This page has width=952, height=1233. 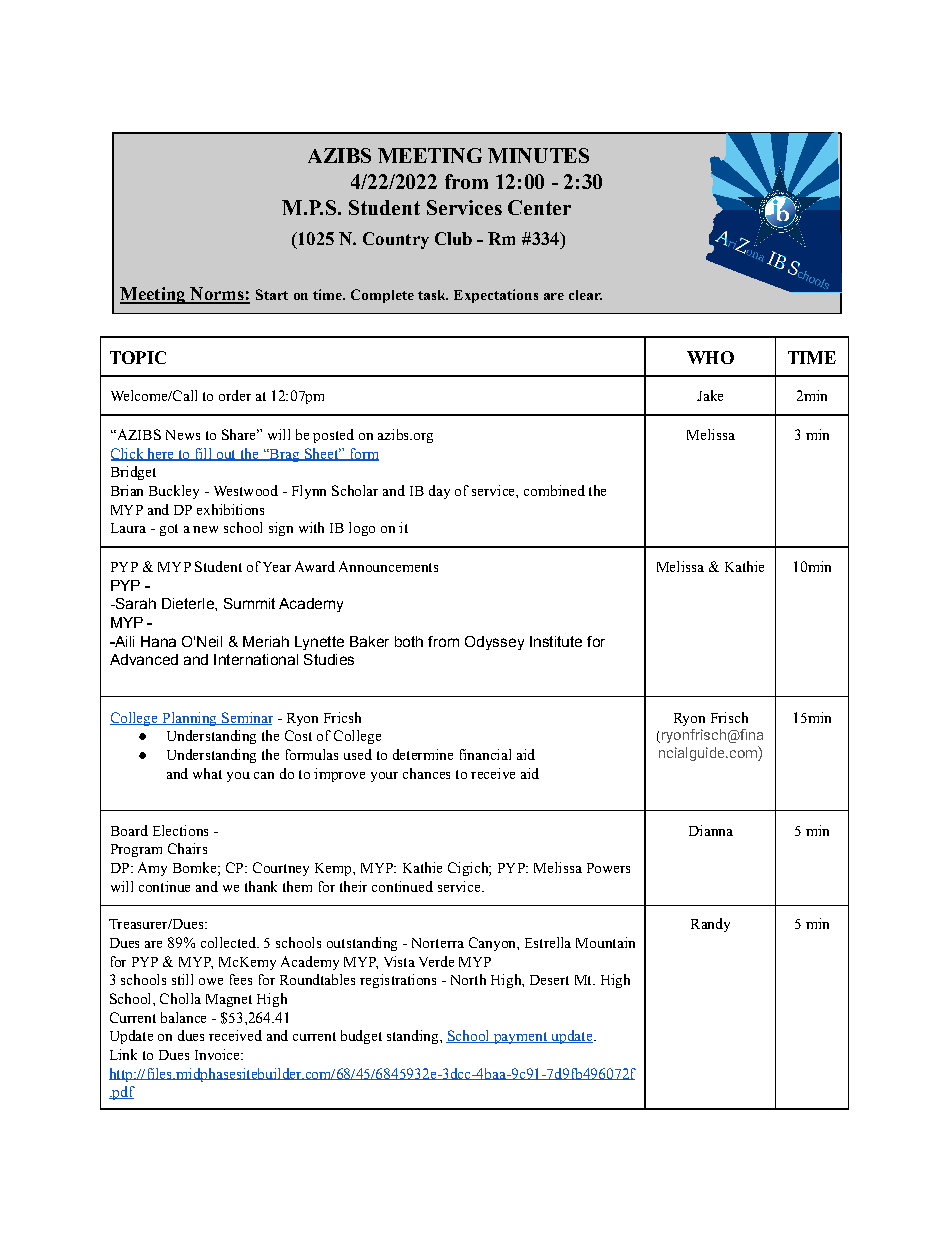 What do you see at coordinates (710, 357) in the page?
I see `WHO` at bounding box center [710, 357].
